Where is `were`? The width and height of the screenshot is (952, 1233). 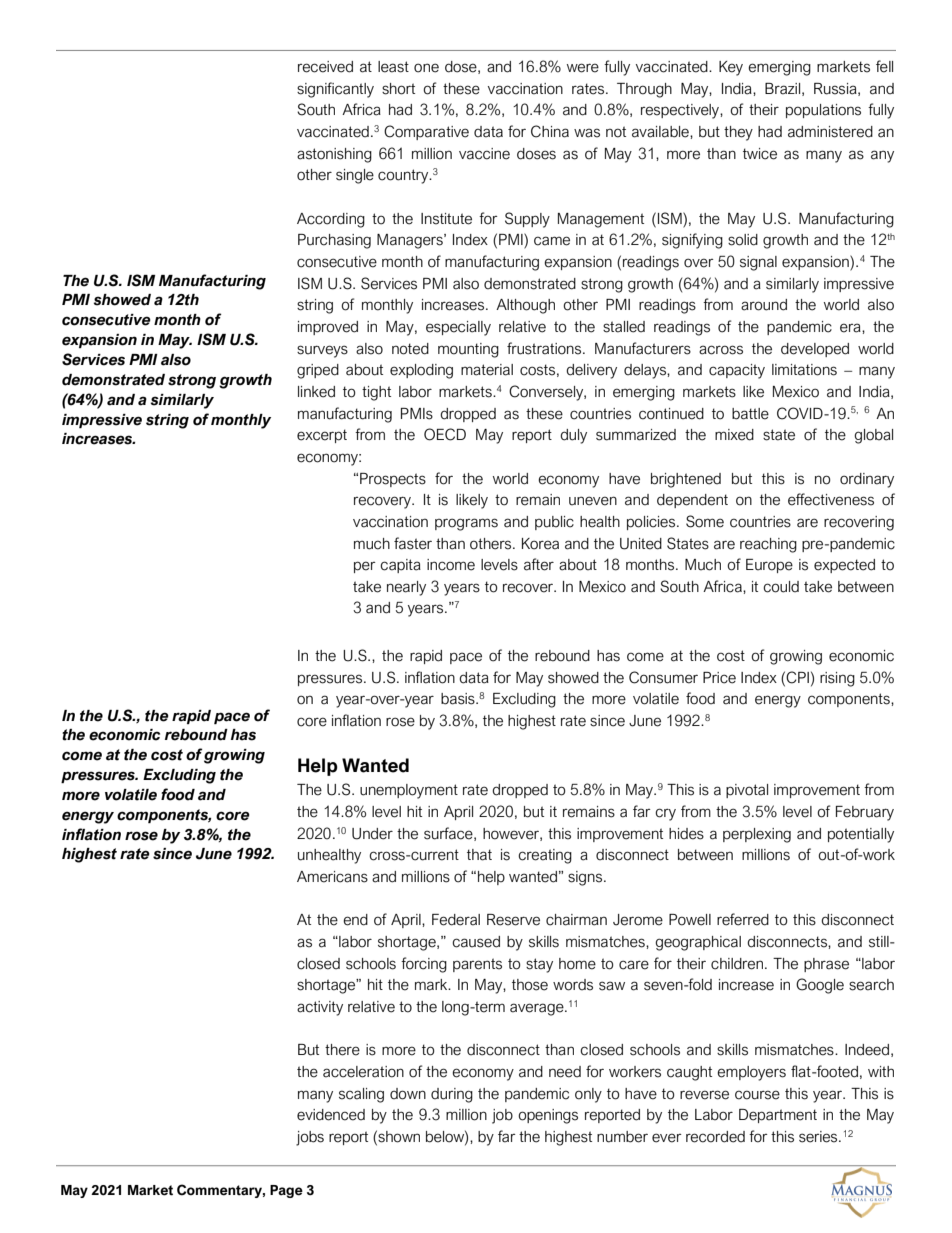 were is located at coordinates (583, 68).
